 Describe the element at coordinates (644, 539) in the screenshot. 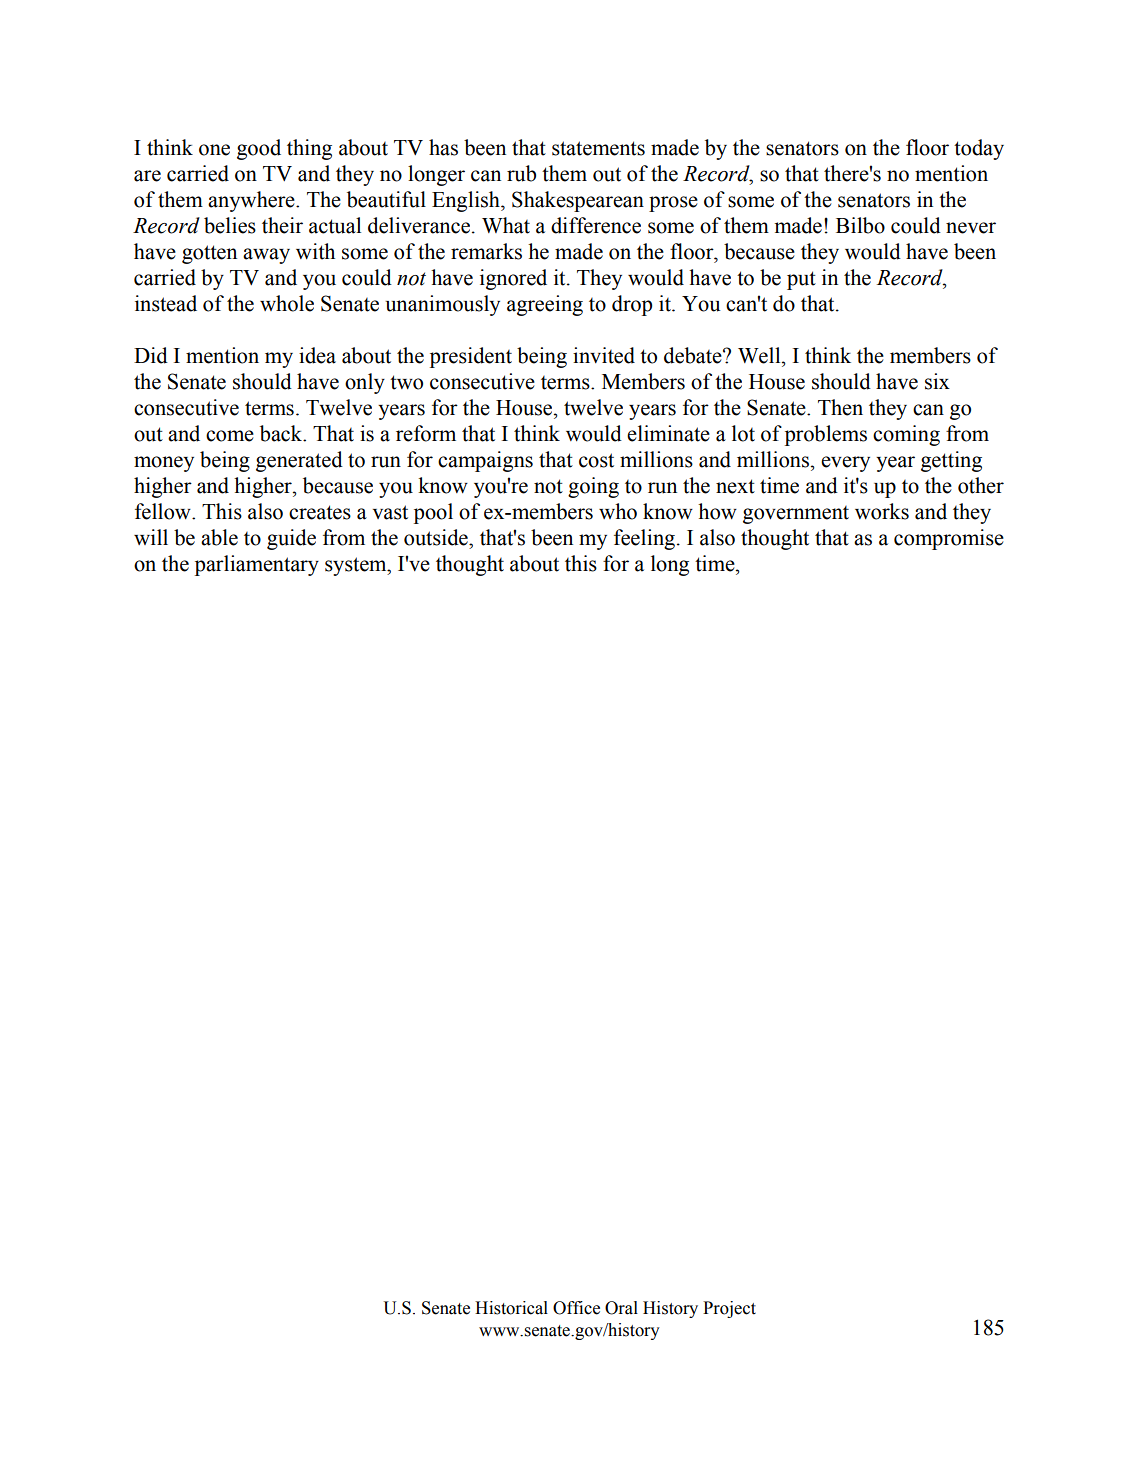

I see `feeling` at that location.
